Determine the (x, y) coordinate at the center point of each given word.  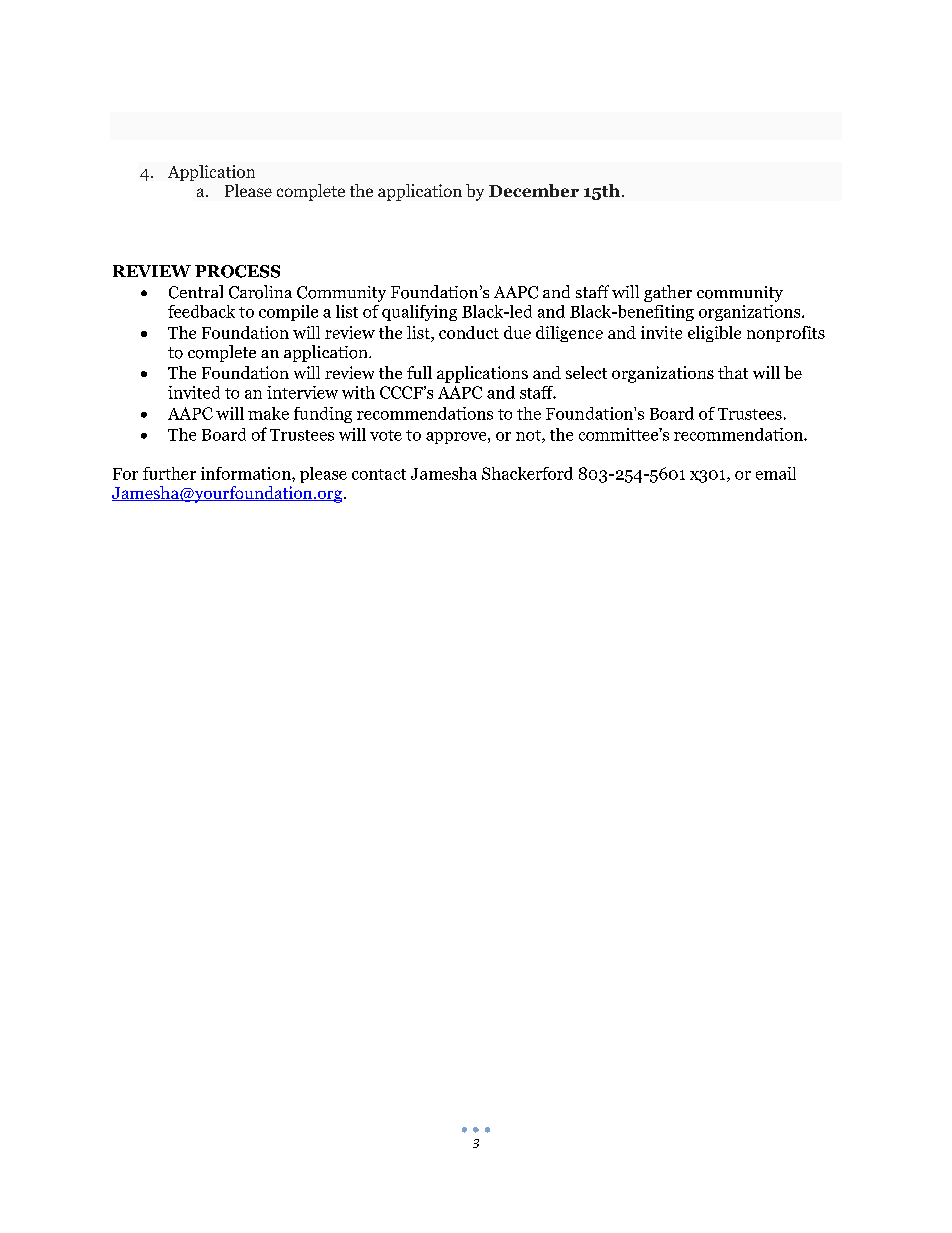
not (529, 436)
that (733, 372)
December (534, 190)
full (419, 372)
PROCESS (237, 271)
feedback (201, 311)
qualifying (419, 313)
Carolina (260, 292)
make (268, 413)
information (247, 473)
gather (668, 293)
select (586, 372)
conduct (469, 332)
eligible (714, 334)
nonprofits (786, 334)
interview (302, 392)
